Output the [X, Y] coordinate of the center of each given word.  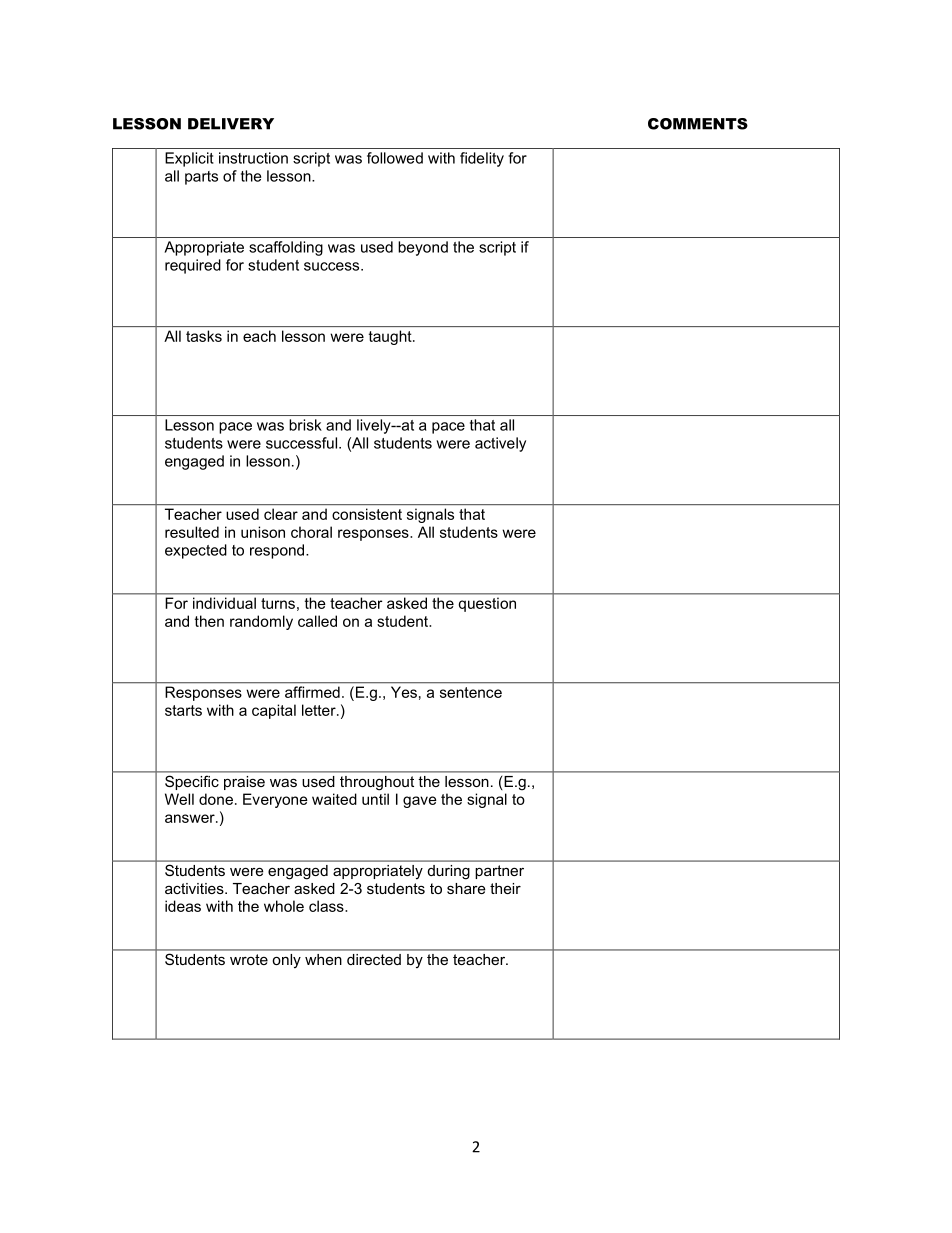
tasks [204, 336]
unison [263, 532]
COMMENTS [698, 124]
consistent [367, 514]
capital [274, 711]
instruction [253, 158]
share [466, 888]
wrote [249, 959]
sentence [471, 692]
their [505, 888]
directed [374, 959]
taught [391, 337]
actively [500, 444]
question [487, 605]
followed [395, 158]
